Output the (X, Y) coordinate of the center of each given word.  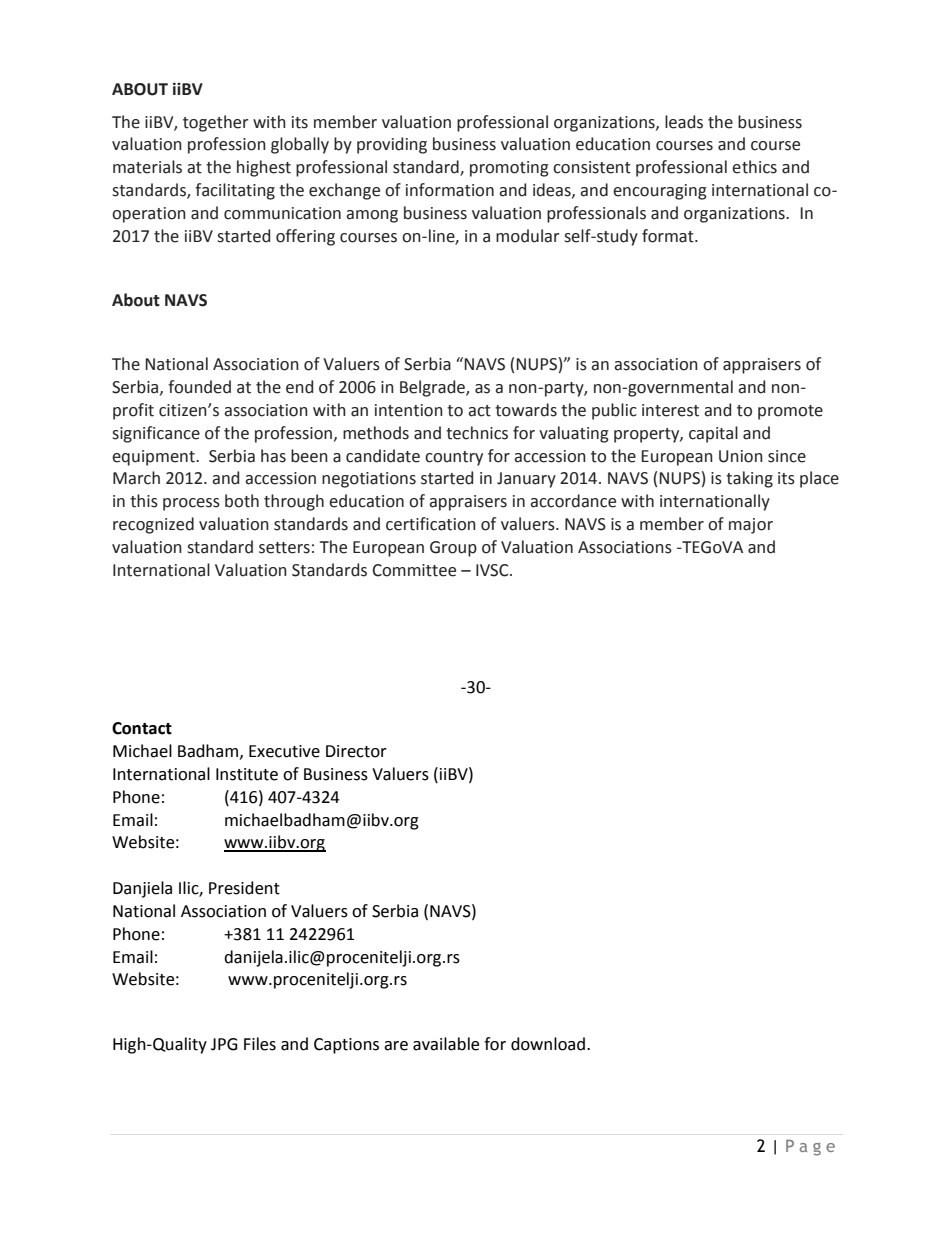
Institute (247, 774)
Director (356, 751)
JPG (224, 1044)
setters (284, 548)
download (548, 1044)
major (751, 526)
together (216, 123)
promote (790, 412)
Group (453, 549)
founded (199, 387)
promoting (509, 169)
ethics (754, 167)
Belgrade (433, 388)
